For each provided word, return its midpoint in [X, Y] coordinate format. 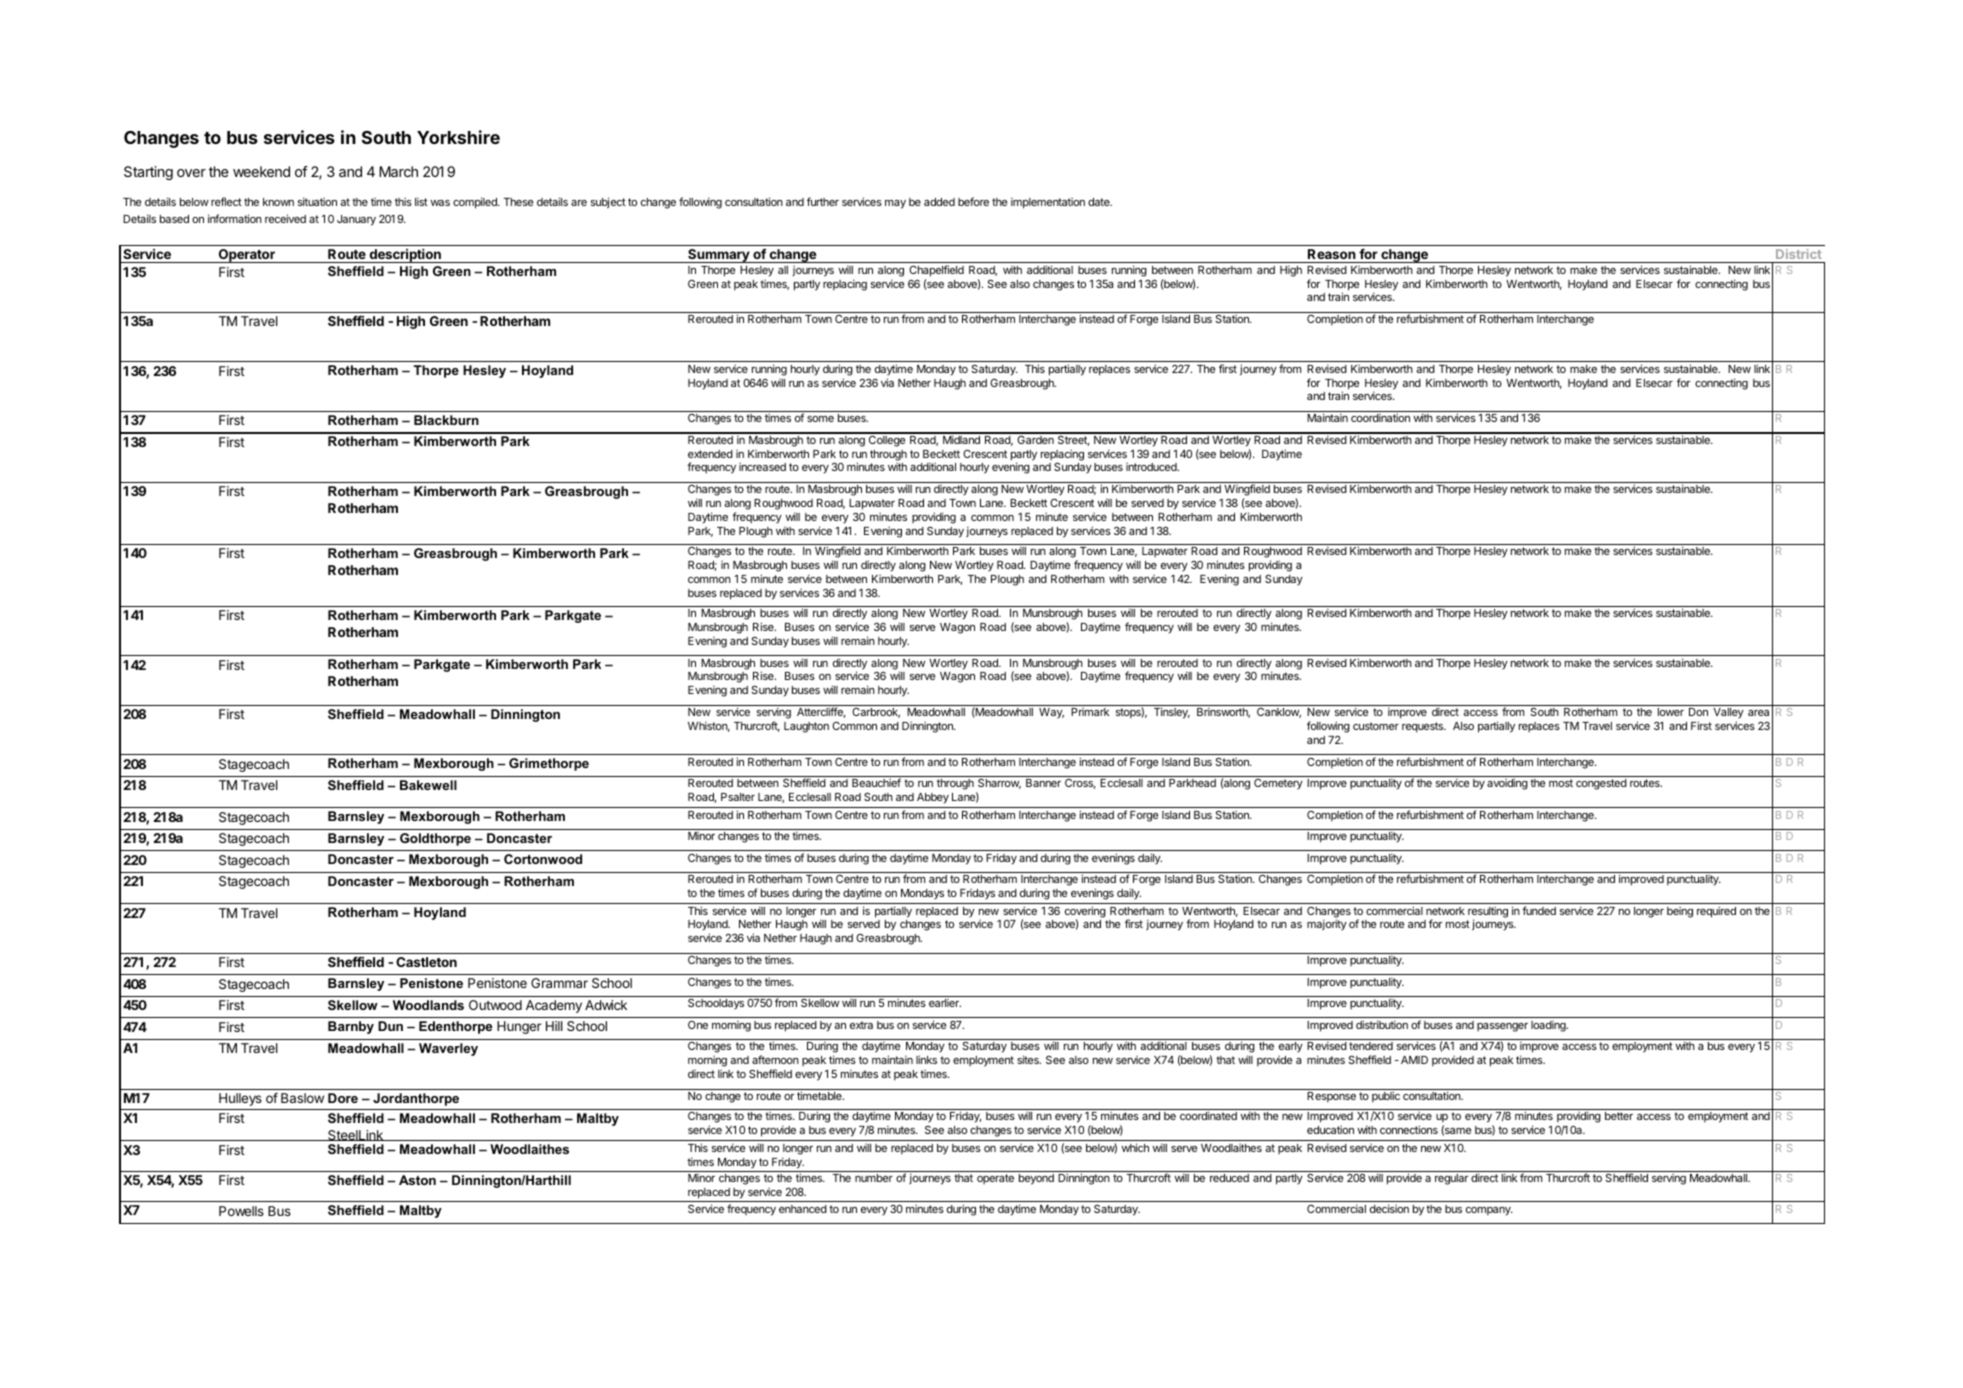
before [973, 201]
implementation [1048, 203]
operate [995, 1179]
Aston [417, 1180]
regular [1451, 1179]
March [398, 171]
